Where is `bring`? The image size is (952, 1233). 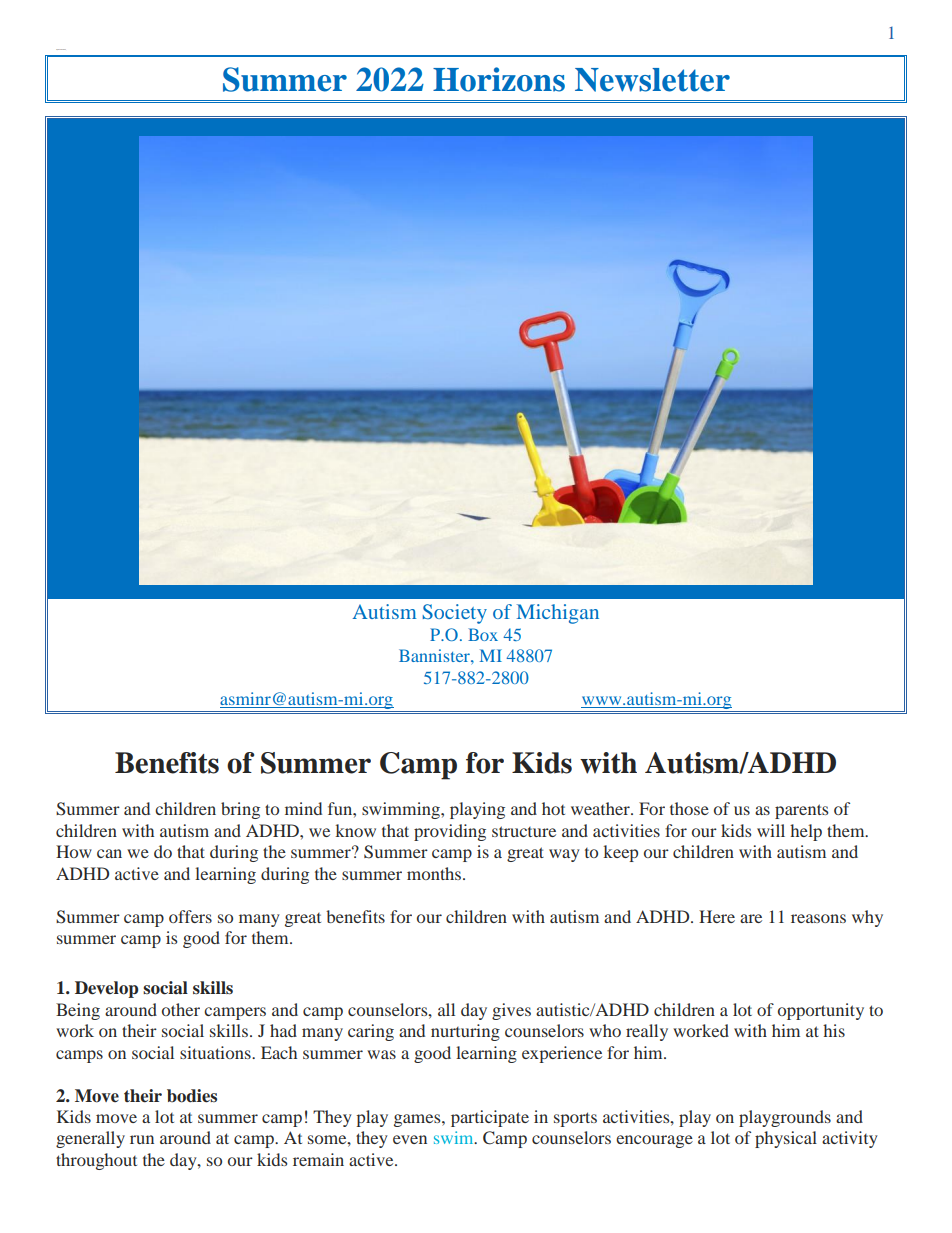 bring is located at coordinates (240, 810).
